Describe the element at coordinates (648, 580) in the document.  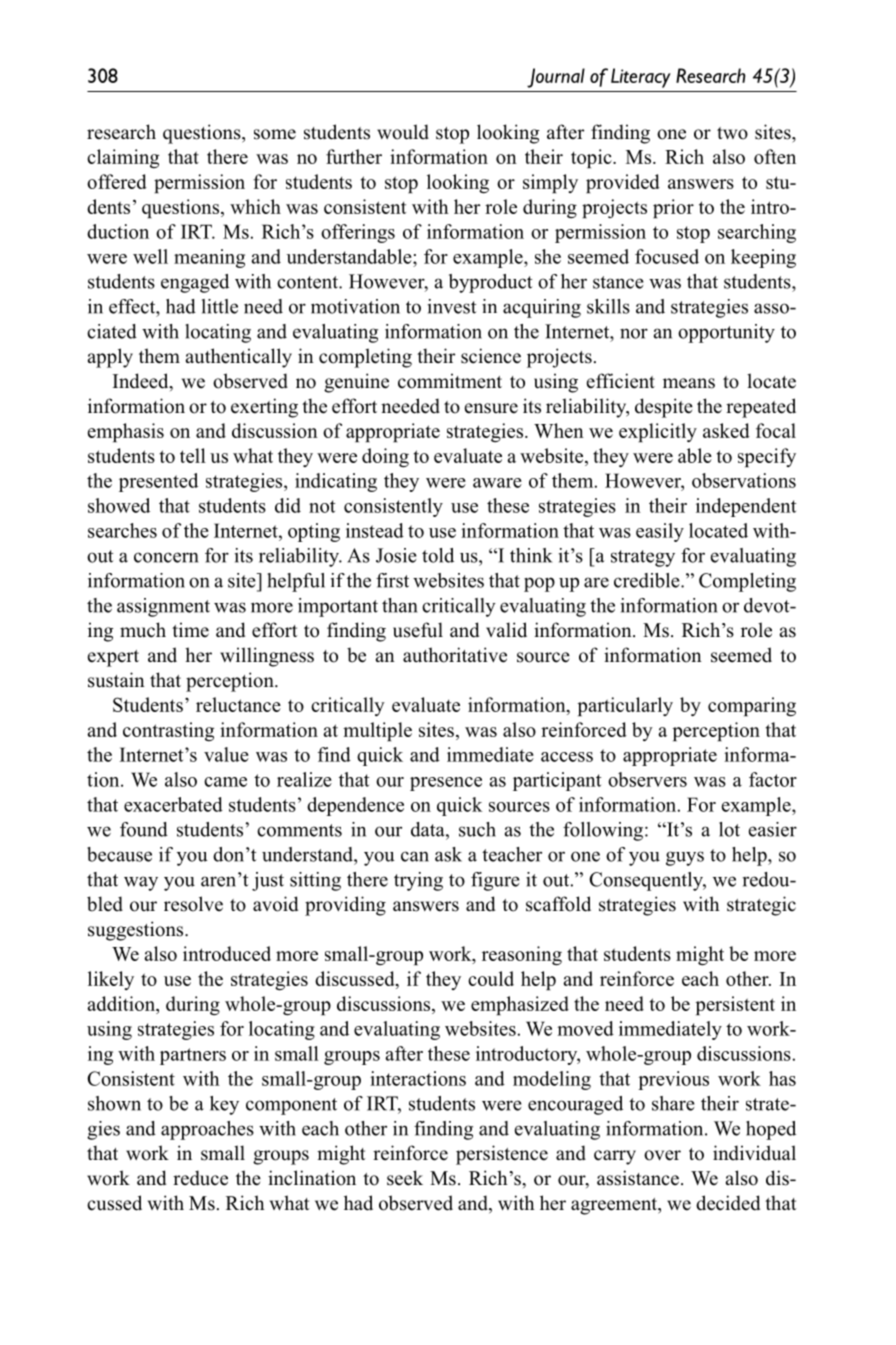
I see `credible` at that location.
